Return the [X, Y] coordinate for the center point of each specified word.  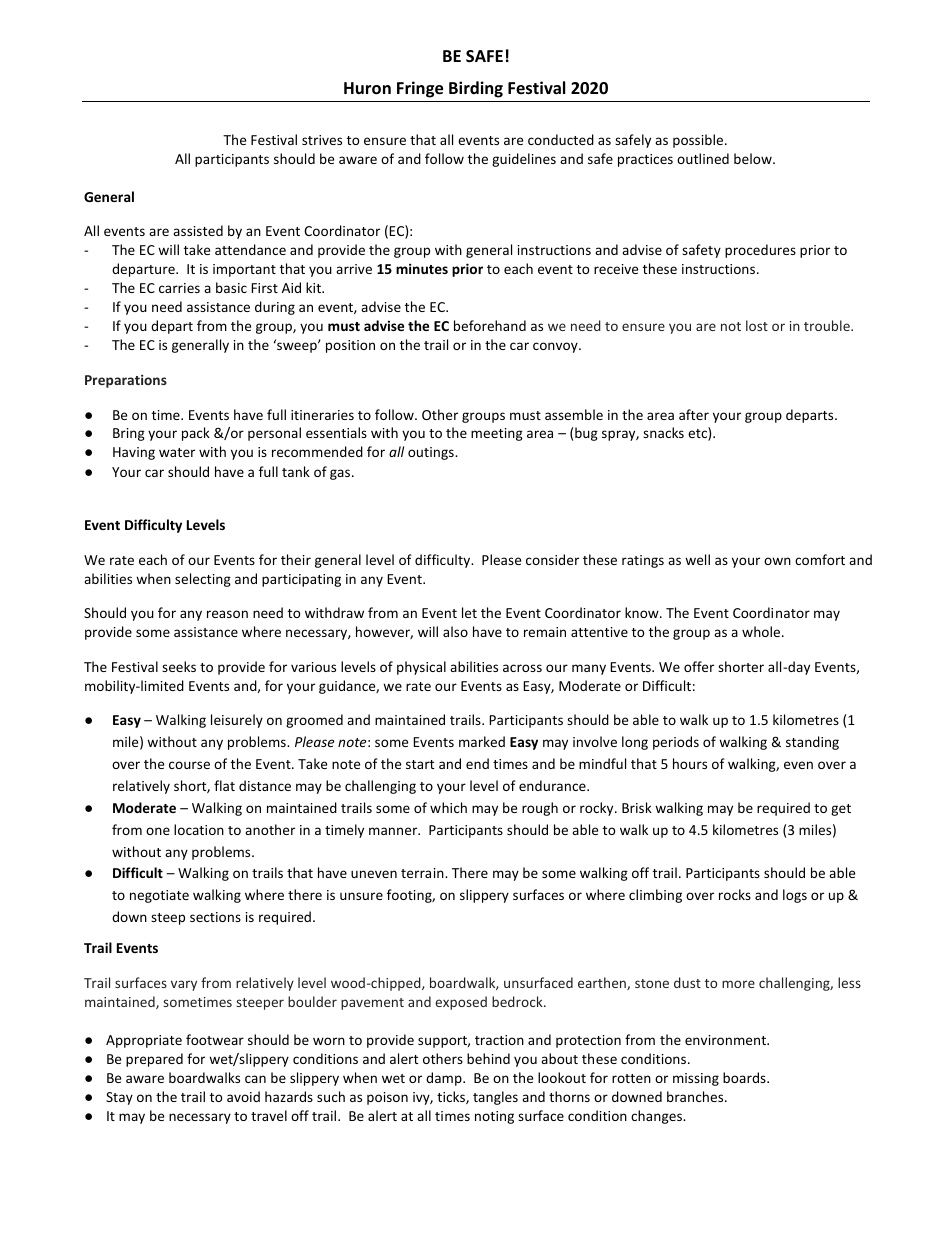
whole [762, 631]
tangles [495, 1098]
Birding [476, 89]
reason [227, 614]
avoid [243, 1096]
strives [322, 140]
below [754, 158]
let [469, 612]
